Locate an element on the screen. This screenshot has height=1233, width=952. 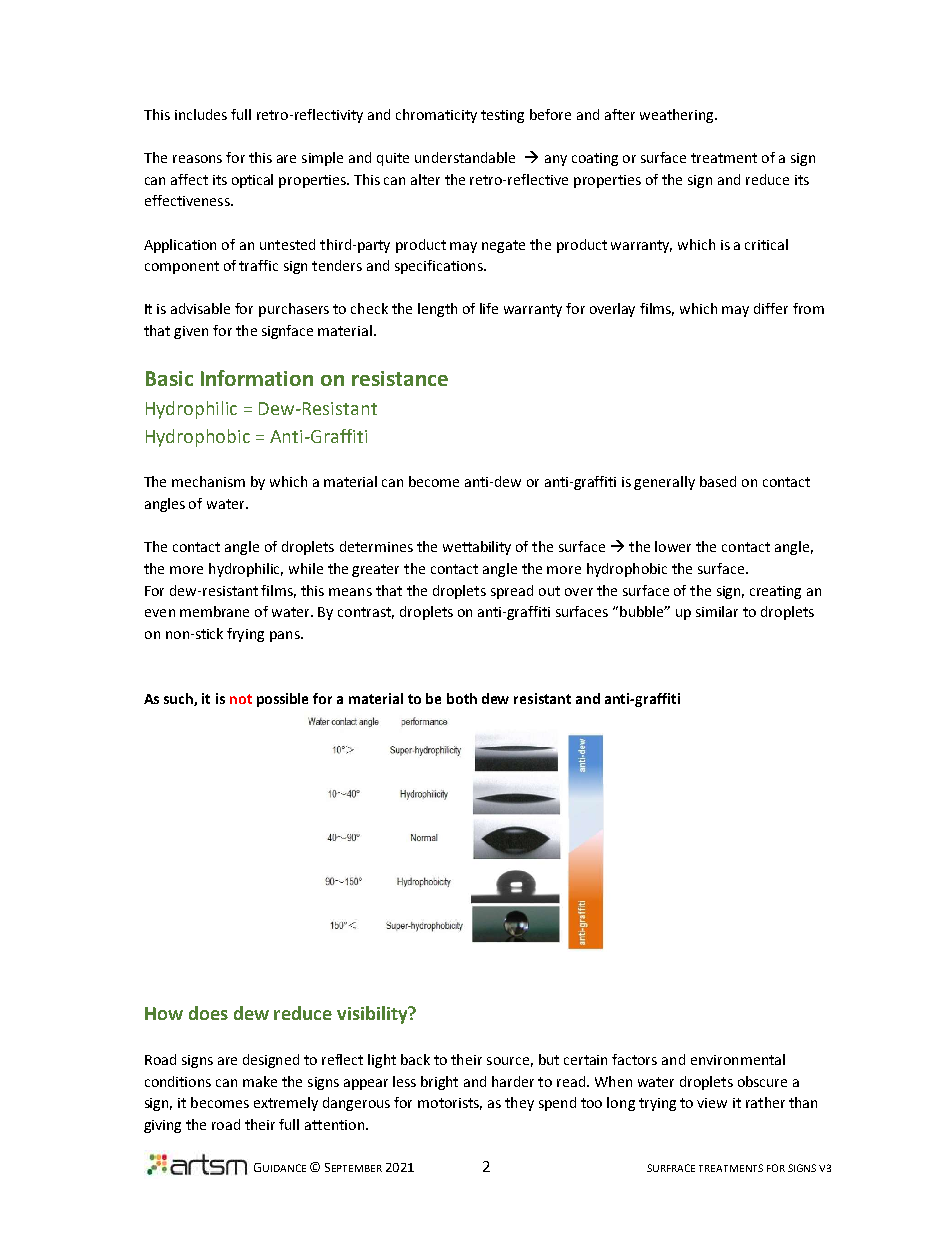
make is located at coordinates (260, 1081).
